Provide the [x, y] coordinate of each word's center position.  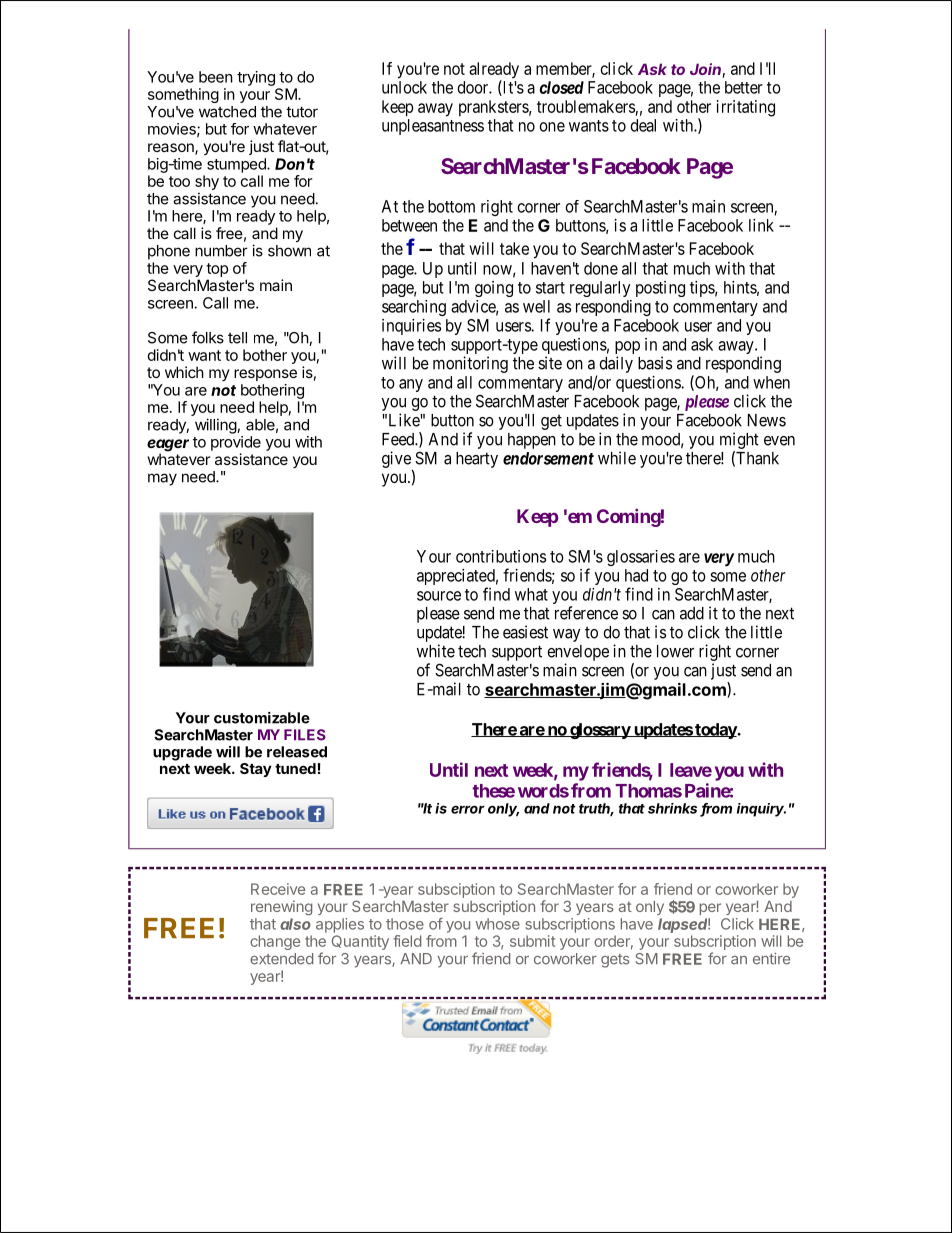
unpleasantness [433, 127]
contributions [501, 556]
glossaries [641, 558]
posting [660, 289]
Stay [256, 770]
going [494, 289]
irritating [746, 108]
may [162, 479]
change [275, 942]
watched [227, 112]
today [715, 731]
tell [237, 338]
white [436, 651]
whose [498, 924]
